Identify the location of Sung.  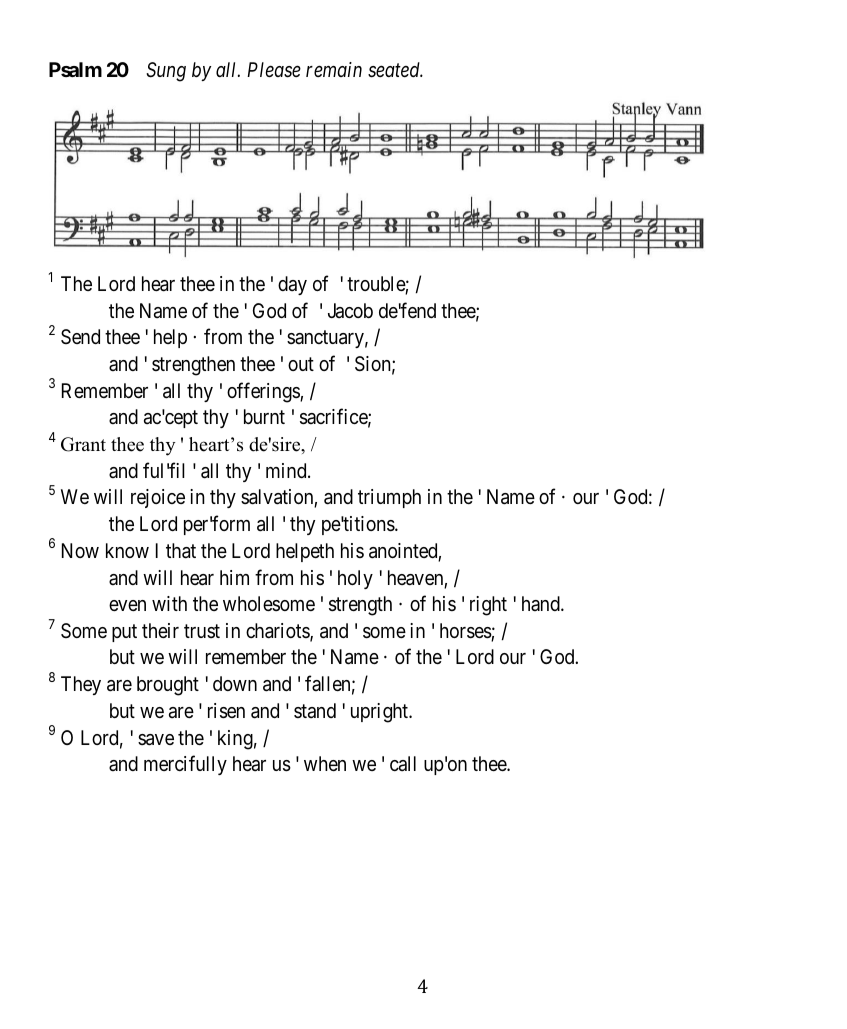
(166, 72).
